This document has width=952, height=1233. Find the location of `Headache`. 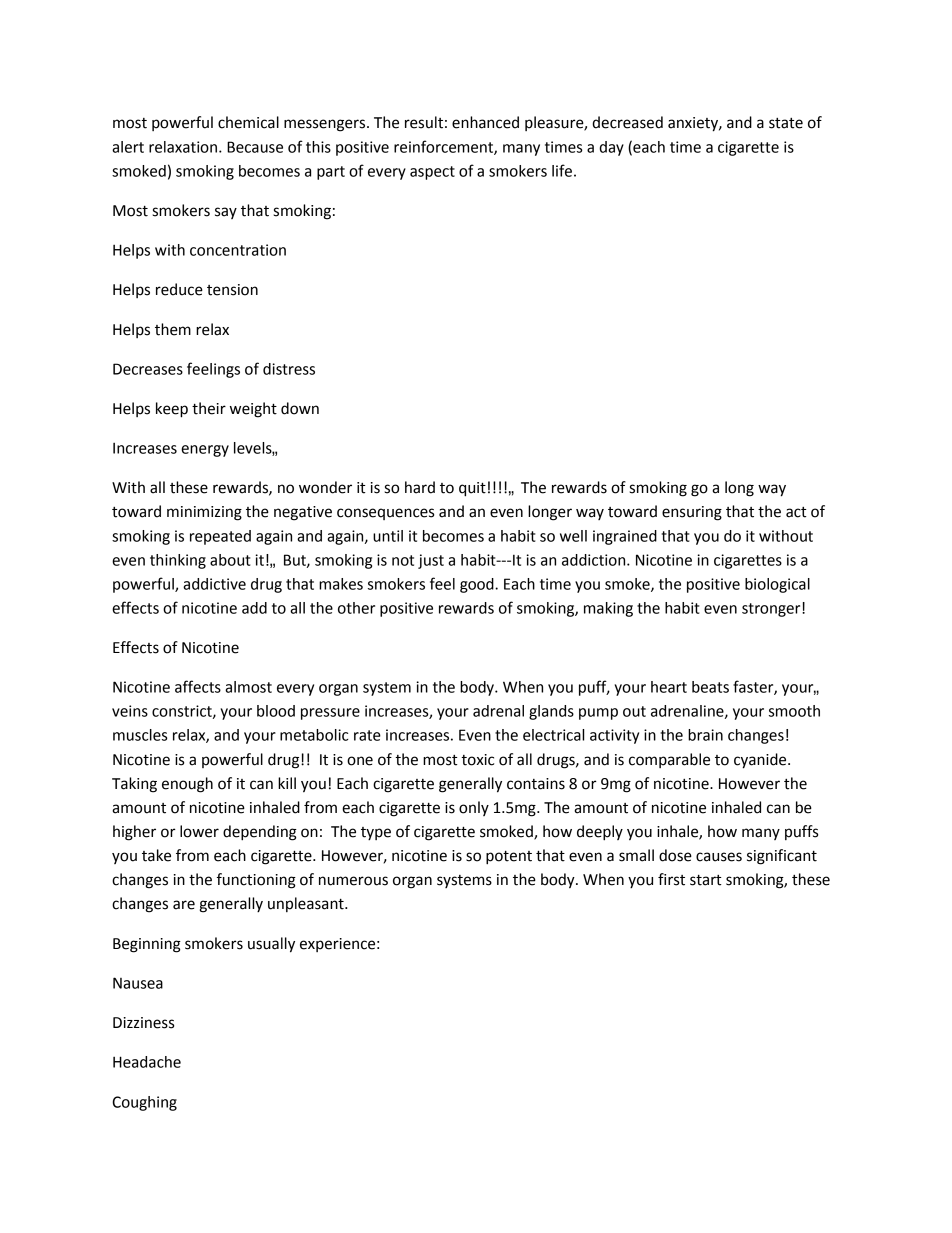

Headache is located at coordinates (147, 1062).
